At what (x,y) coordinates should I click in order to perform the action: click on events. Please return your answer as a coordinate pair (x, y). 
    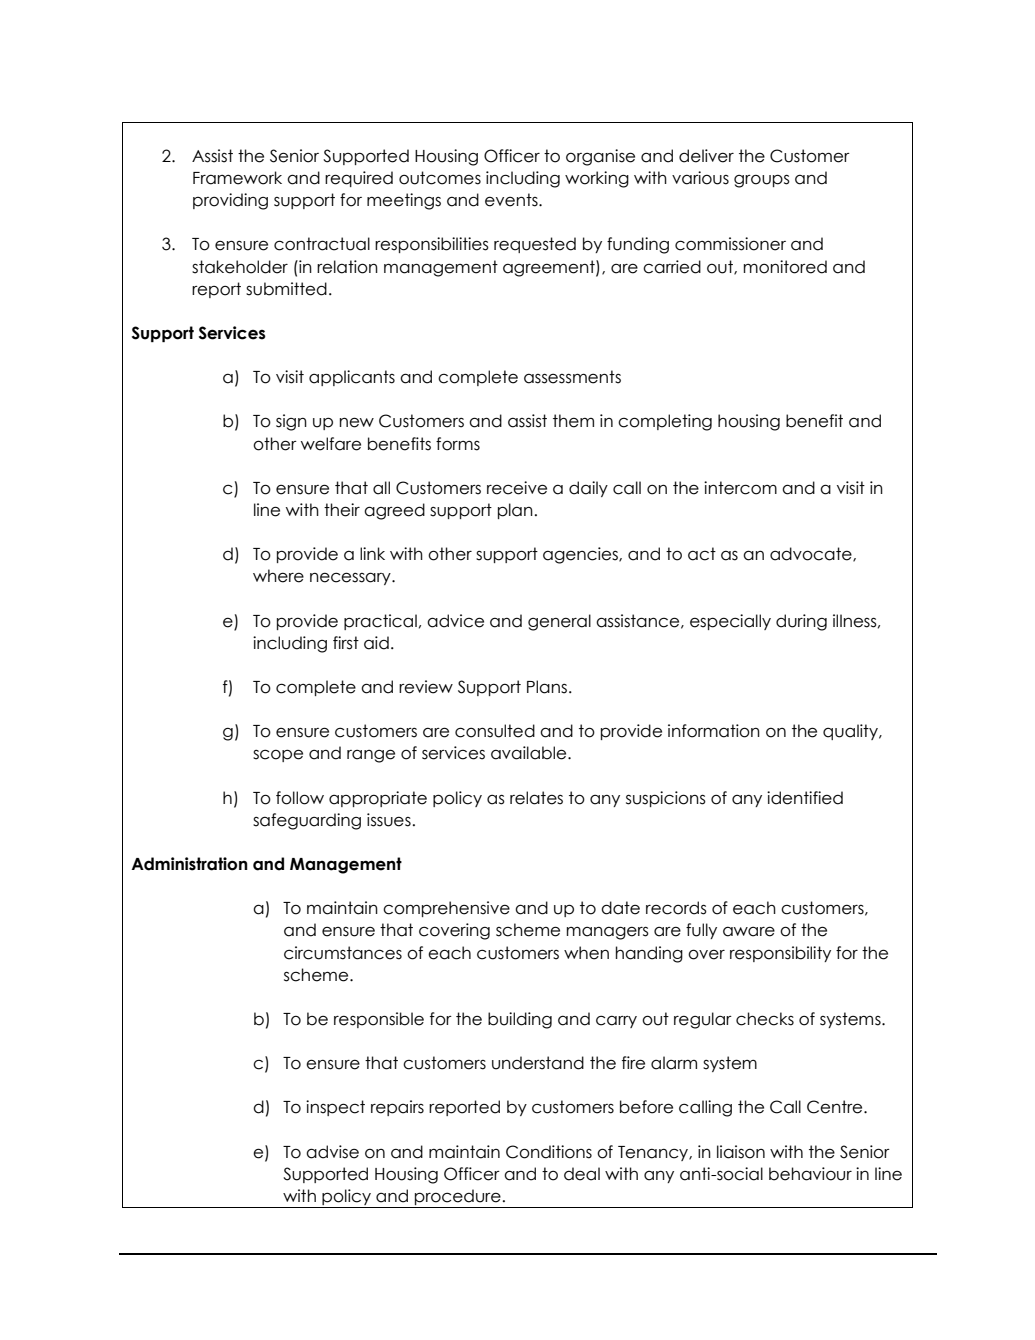
    Looking at the image, I should click on (512, 200).
